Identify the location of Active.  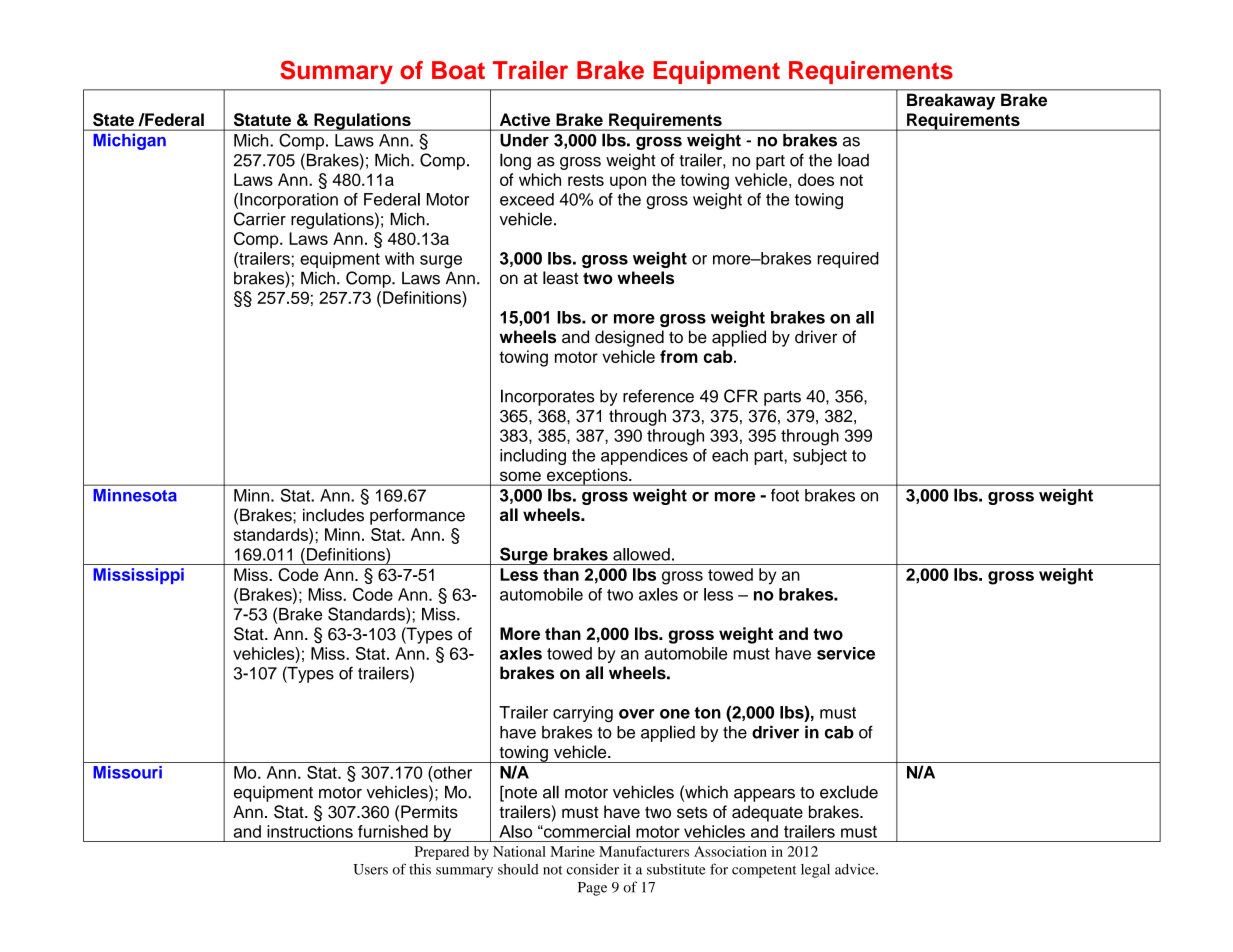
(525, 119).
